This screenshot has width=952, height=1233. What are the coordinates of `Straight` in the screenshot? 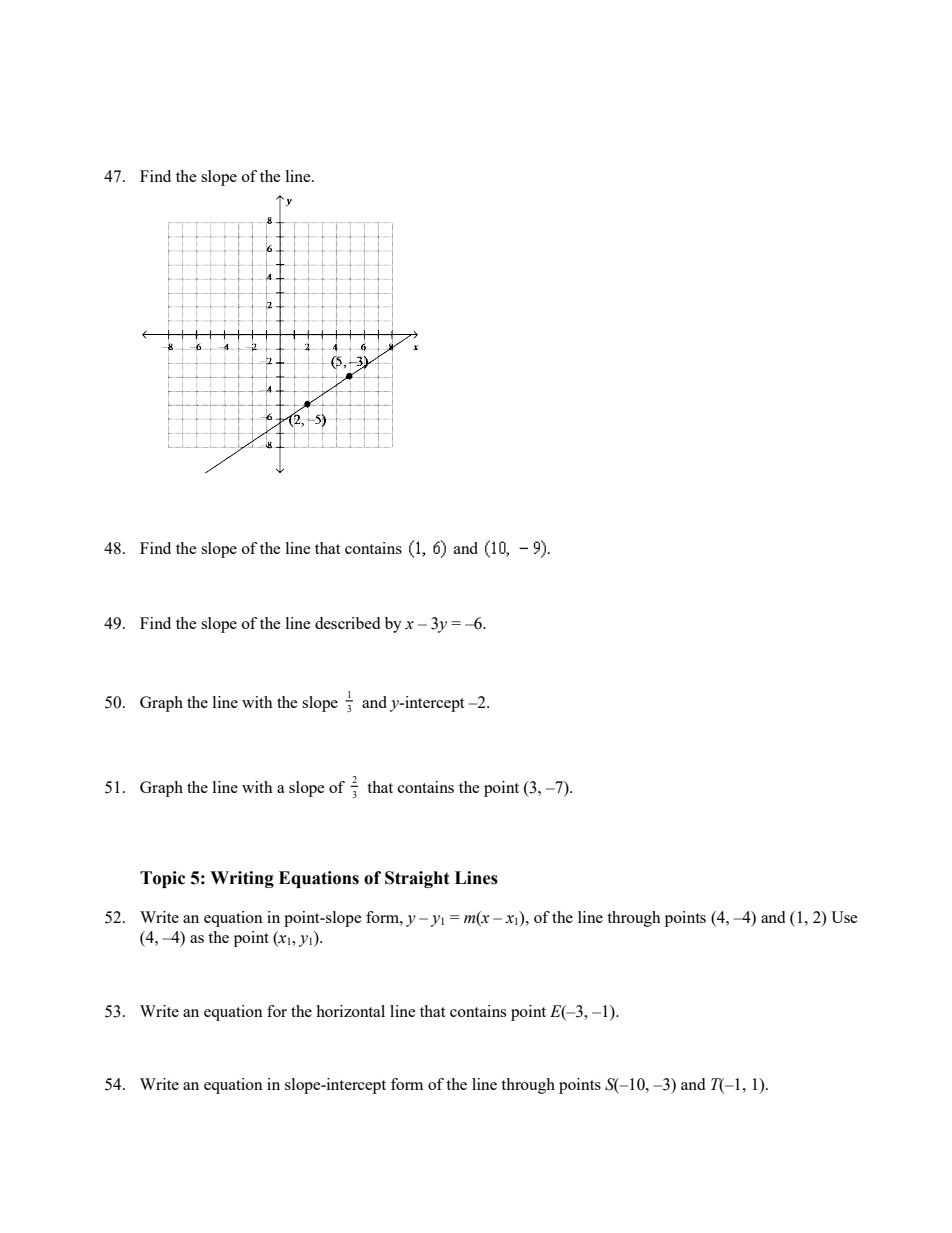 It's located at (417, 879).
